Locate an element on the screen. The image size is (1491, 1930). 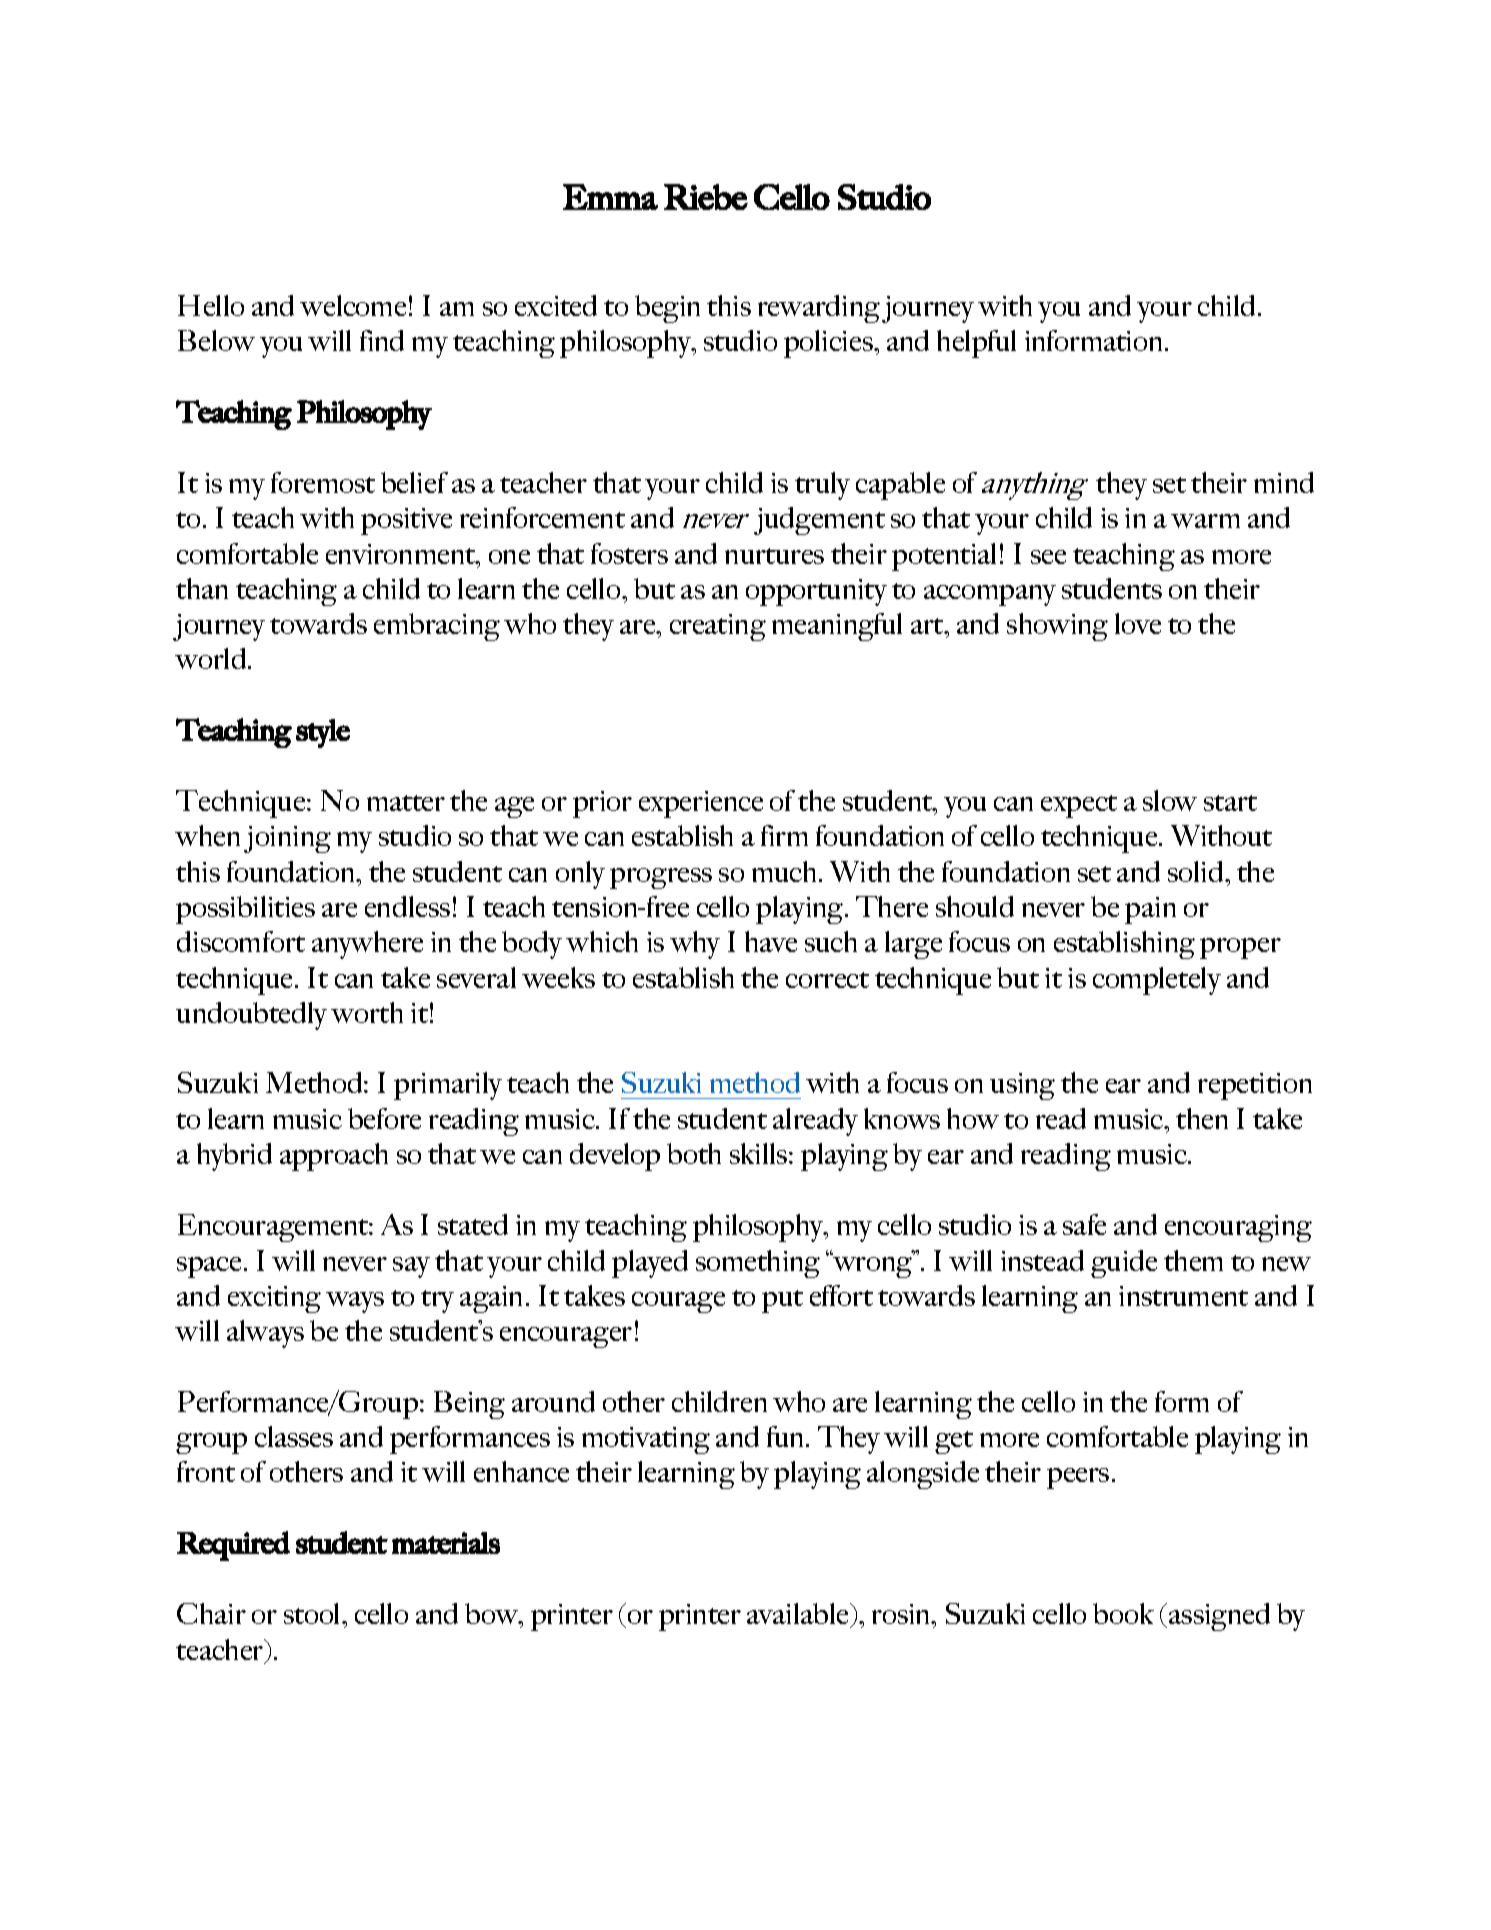
have is located at coordinates (771, 941).
